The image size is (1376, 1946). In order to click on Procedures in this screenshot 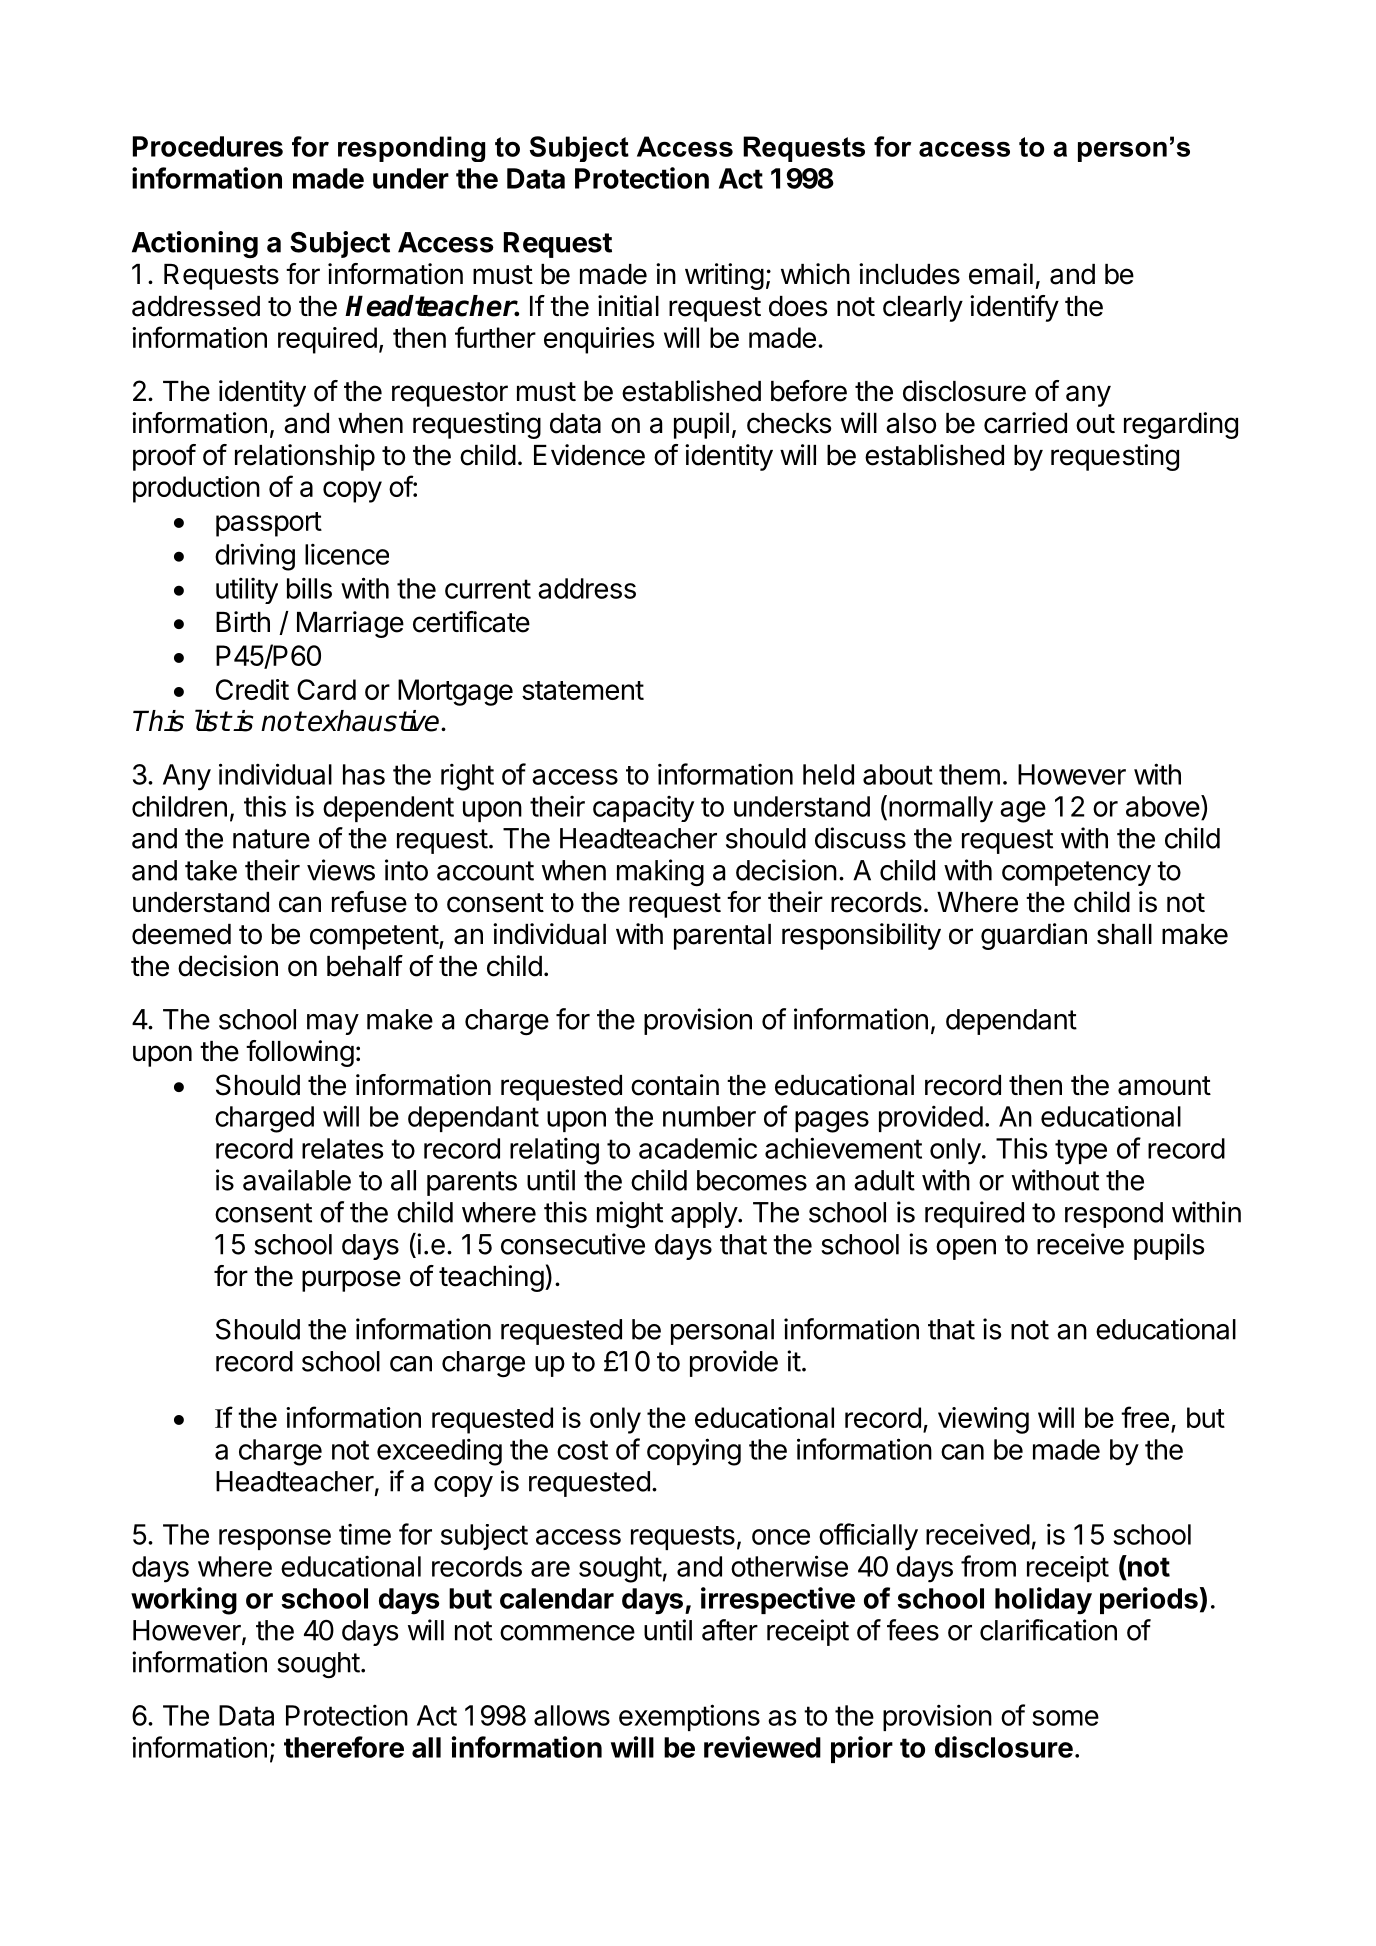, I will do `click(208, 146)`.
